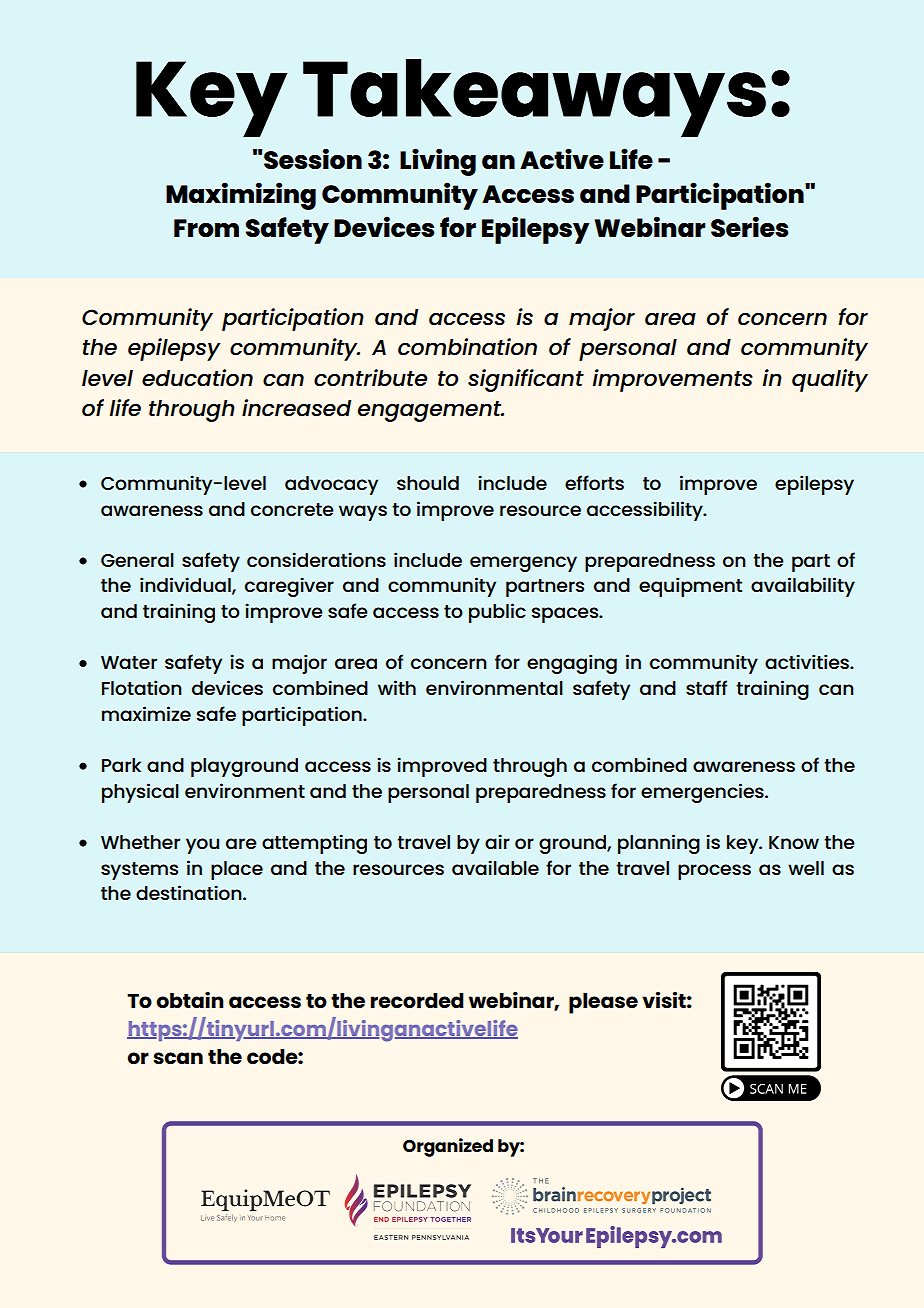 The image size is (924, 1308). What do you see at coordinates (313, 158) in the image?
I see `Session` at bounding box center [313, 158].
